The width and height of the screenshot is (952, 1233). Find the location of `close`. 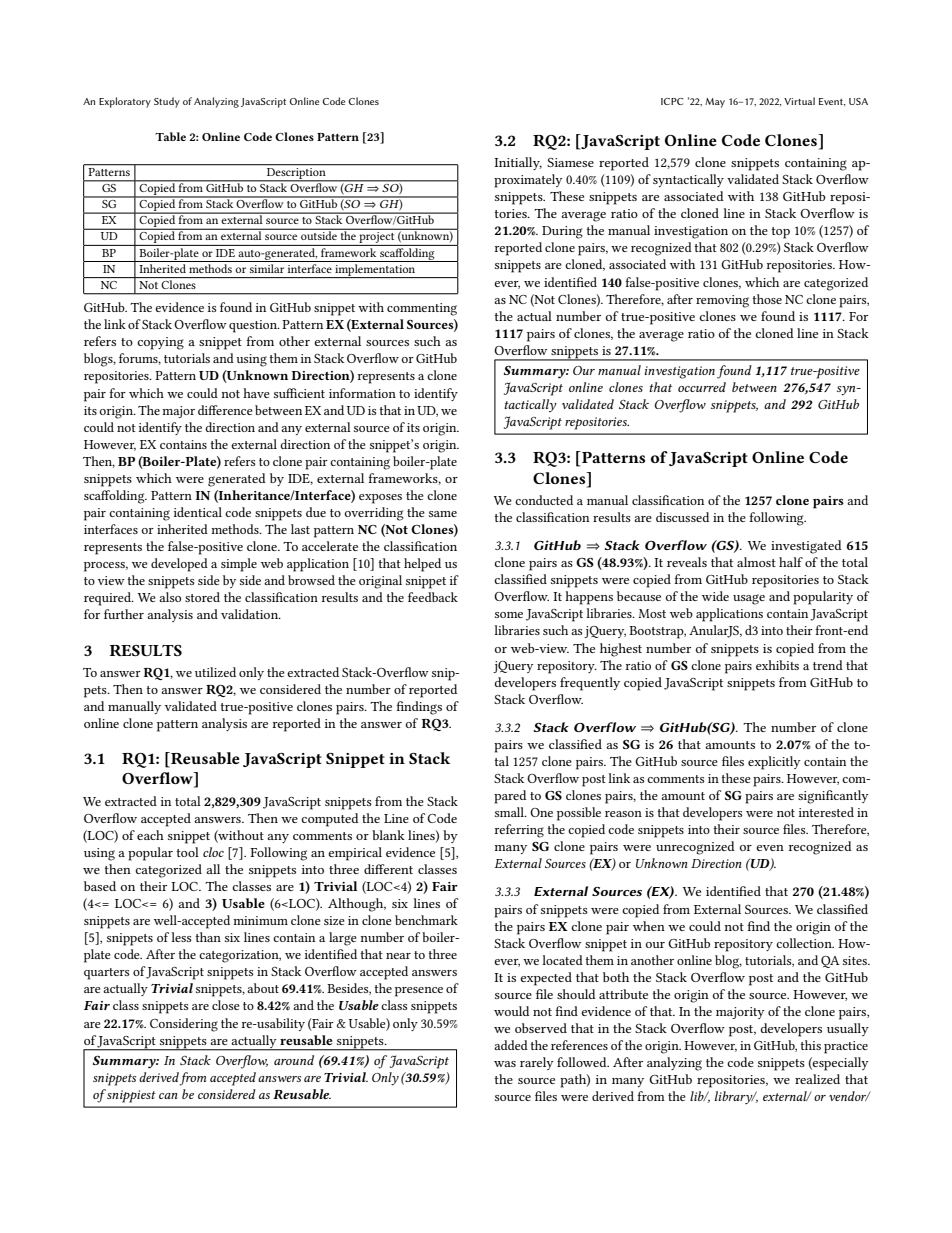

close is located at coordinates (226, 1005).
